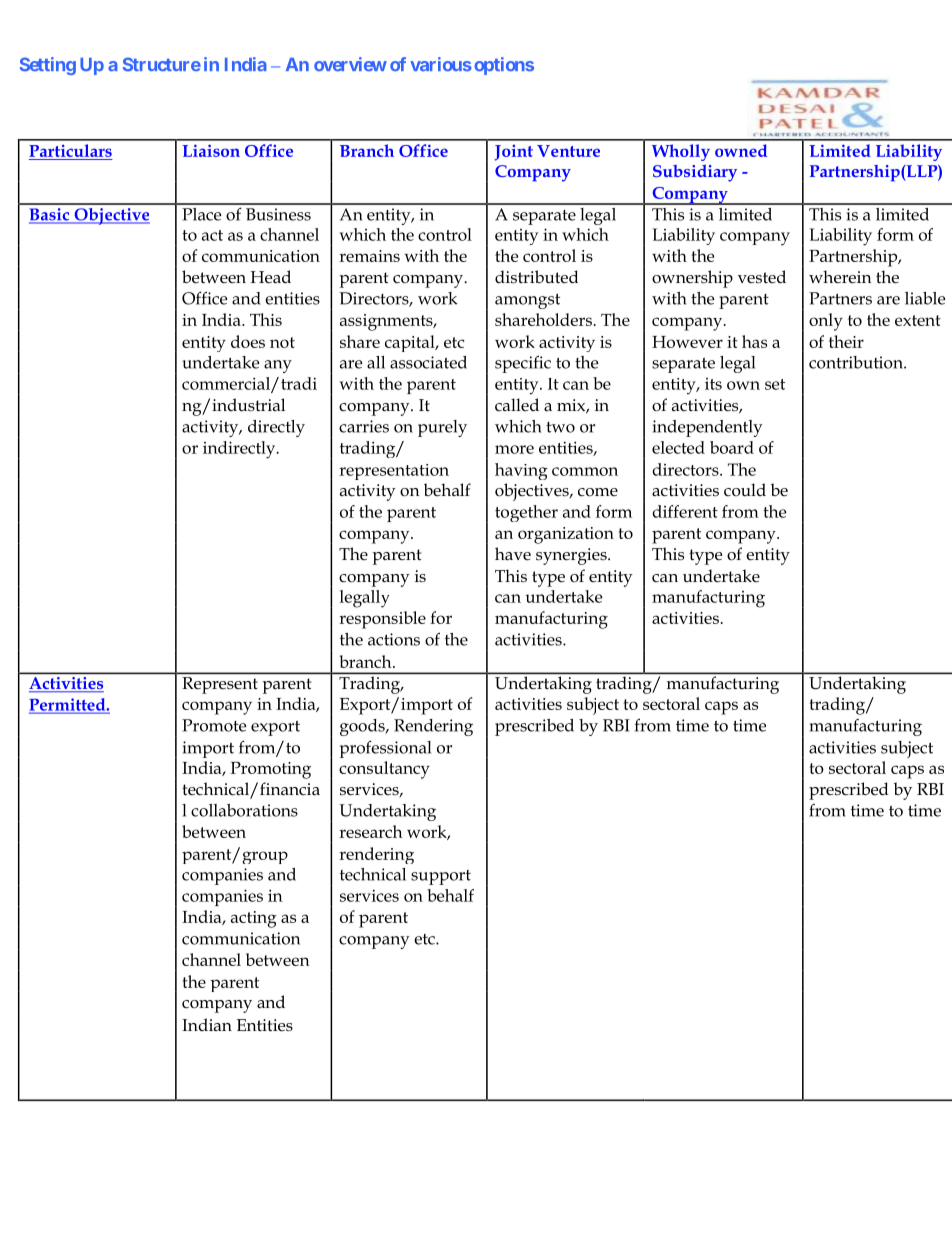 This screenshot has height=1233, width=952. I want to click on support, so click(441, 877).
